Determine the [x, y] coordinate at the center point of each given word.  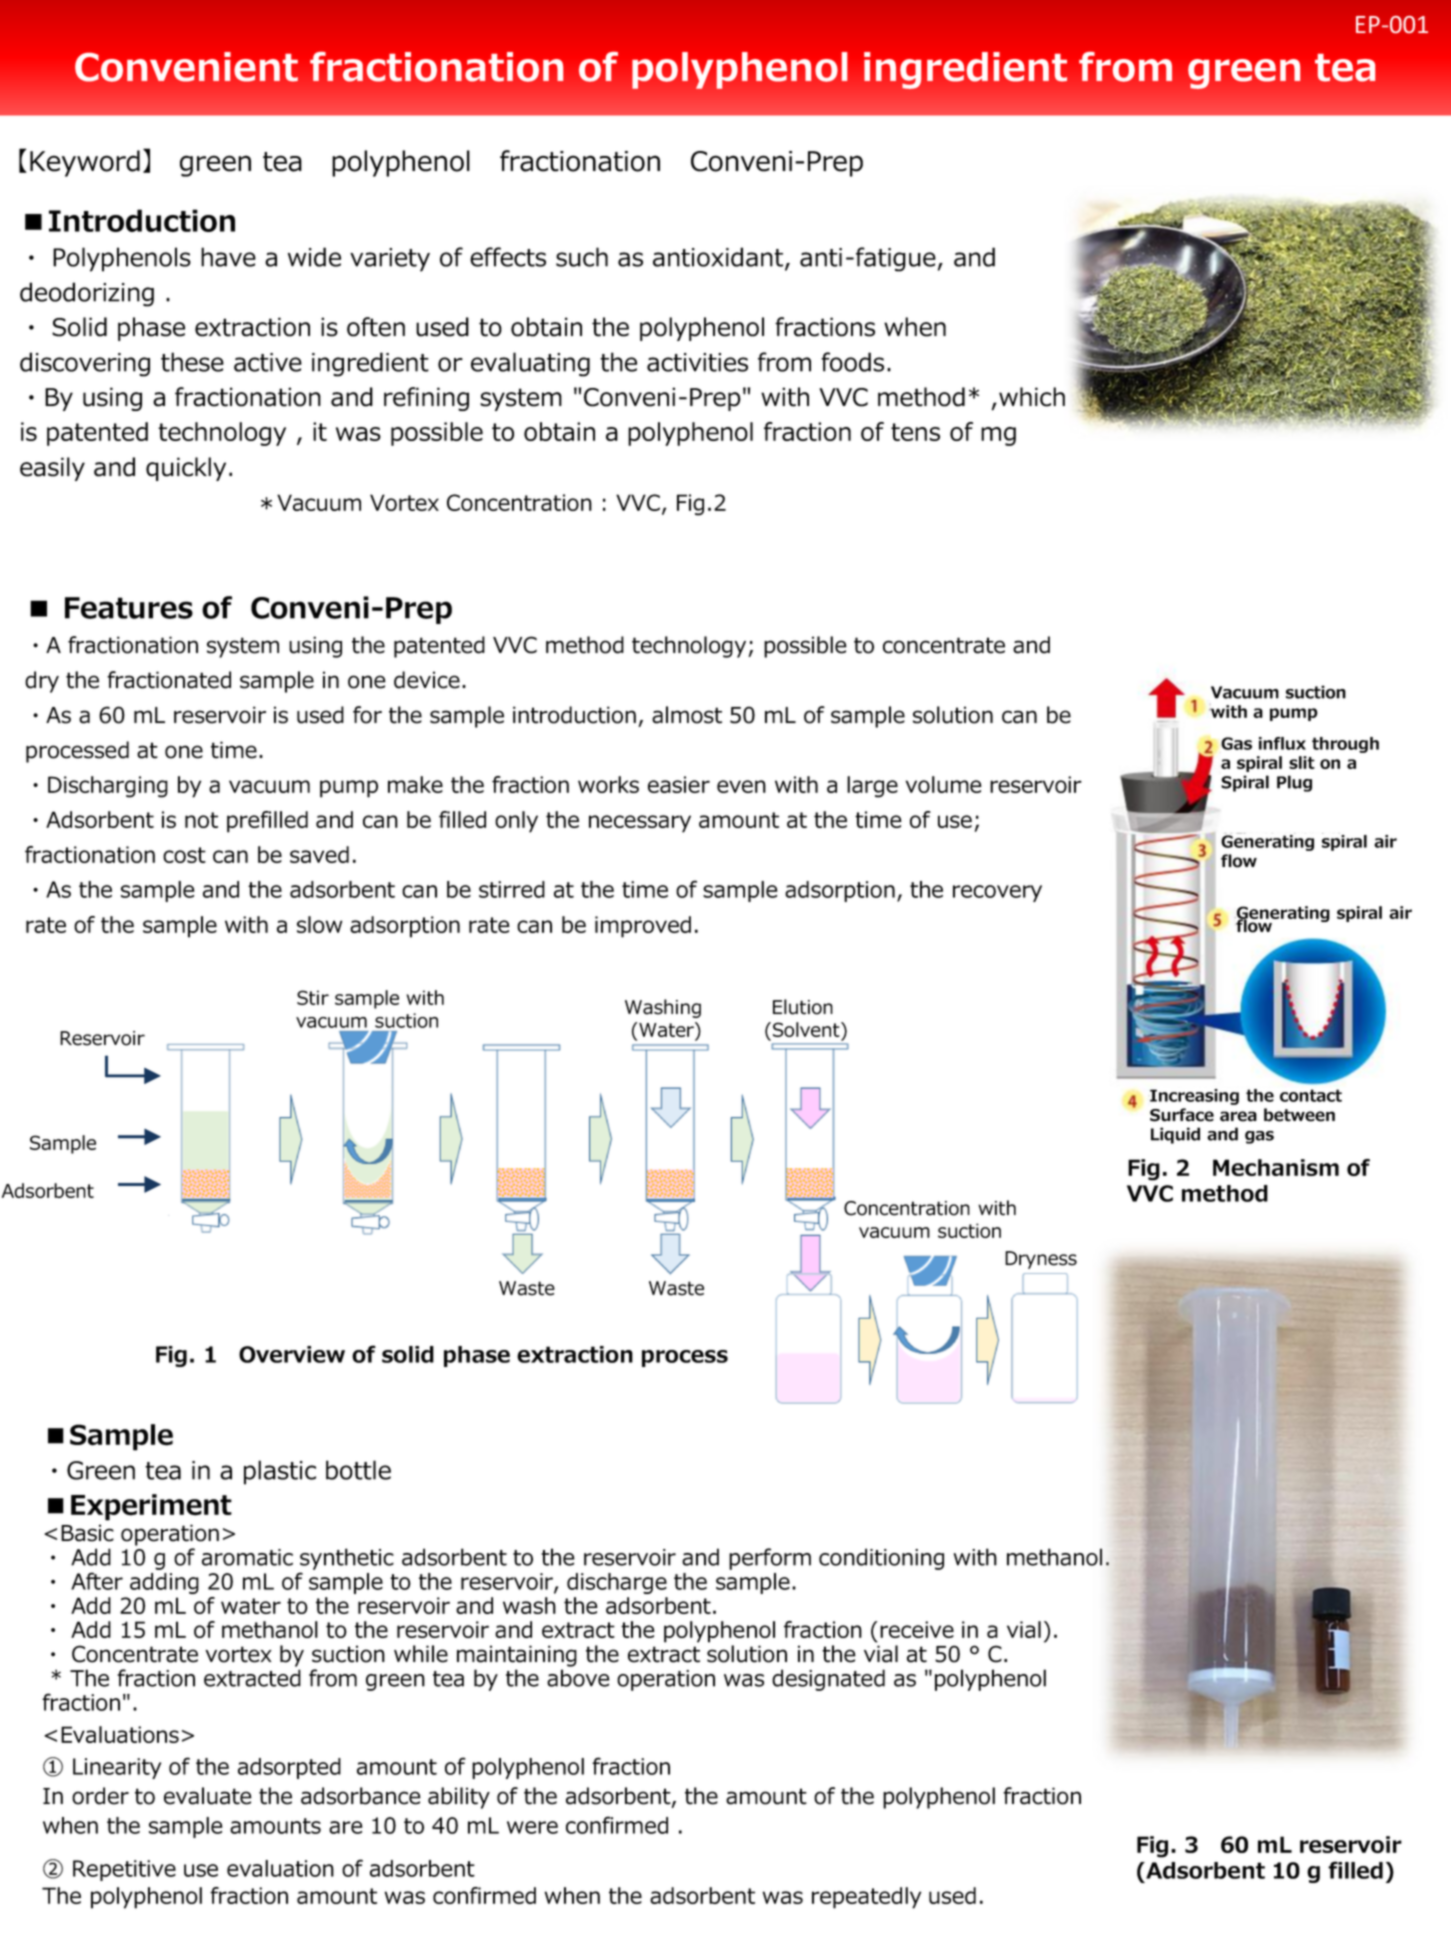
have [228, 257]
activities [697, 362]
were [532, 1827]
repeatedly [866, 1898]
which [1032, 397]
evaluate [208, 1796]
